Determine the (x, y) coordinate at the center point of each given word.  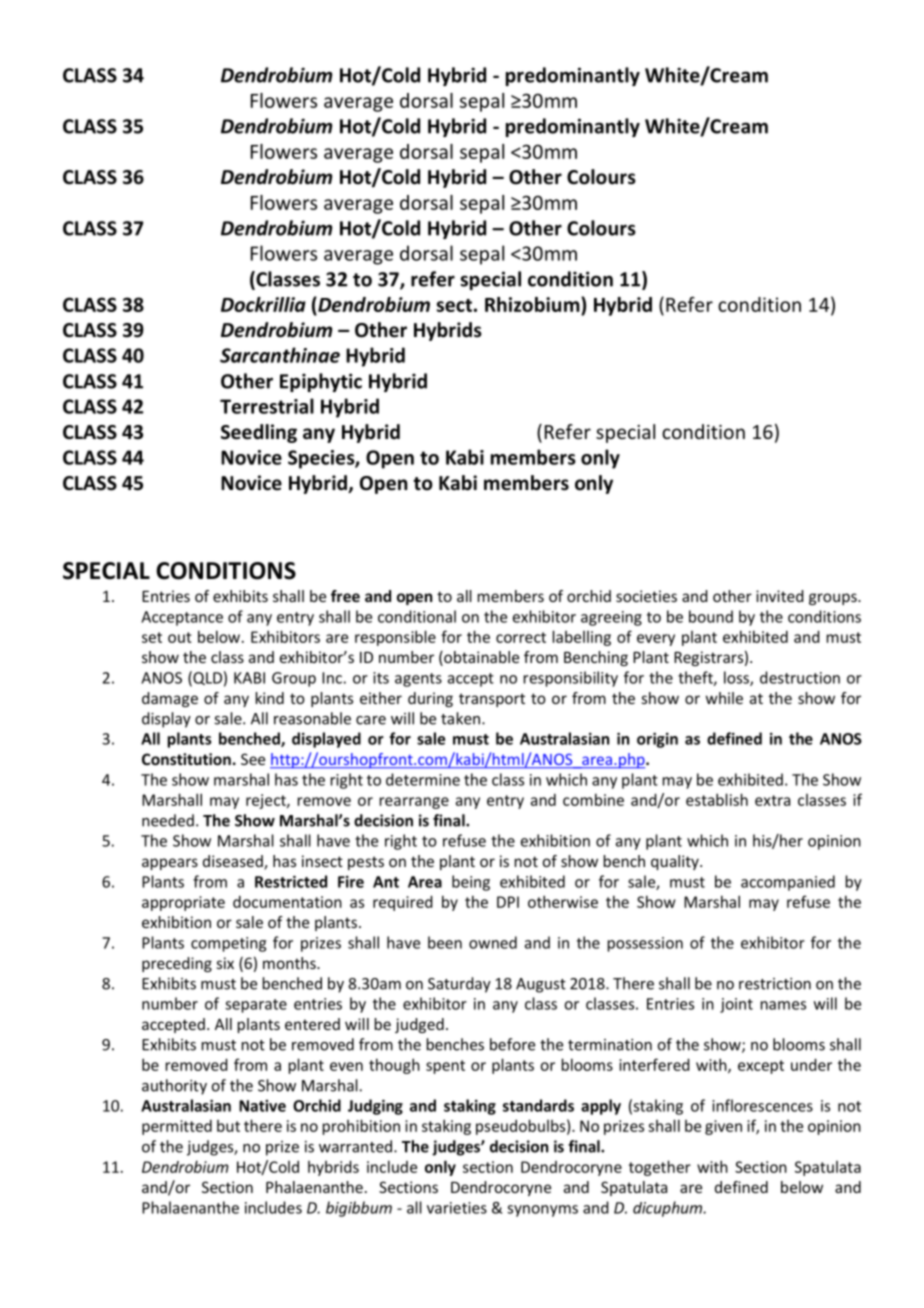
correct (521, 637)
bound (711, 616)
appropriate (183, 903)
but (228, 1126)
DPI (508, 902)
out (180, 637)
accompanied (788, 883)
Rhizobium (533, 304)
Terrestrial (267, 406)
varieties (457, 1208)
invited (780, 596)
